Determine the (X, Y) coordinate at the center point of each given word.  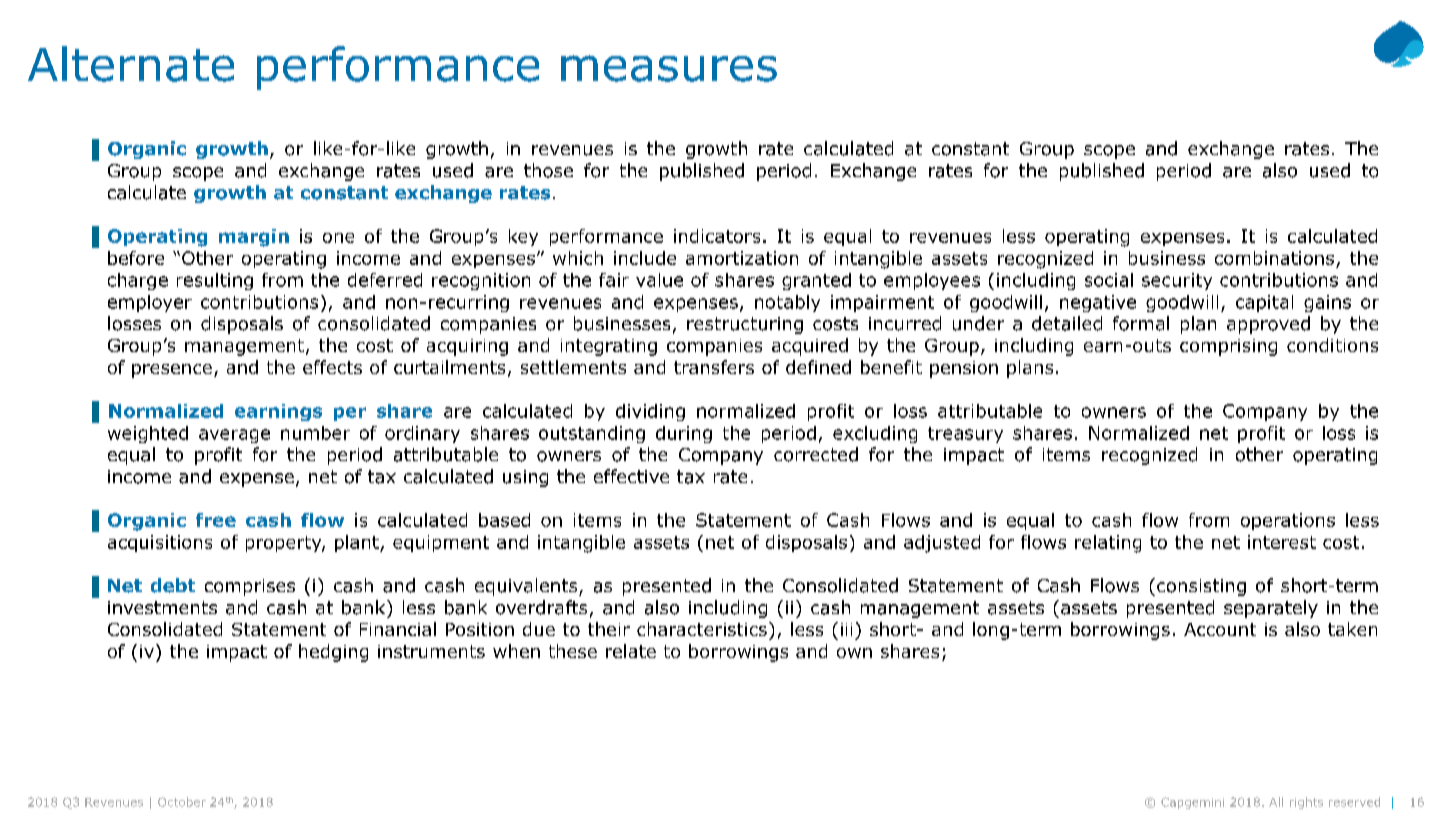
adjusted (942, 544)
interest (1282, 542)
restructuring (745, 325)
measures (669, 68)
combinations (1274, 258)
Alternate (131, 64)
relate (631, 651)
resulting (215, 281)
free (216, 520)
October (182, 802)
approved (1268, 325)
